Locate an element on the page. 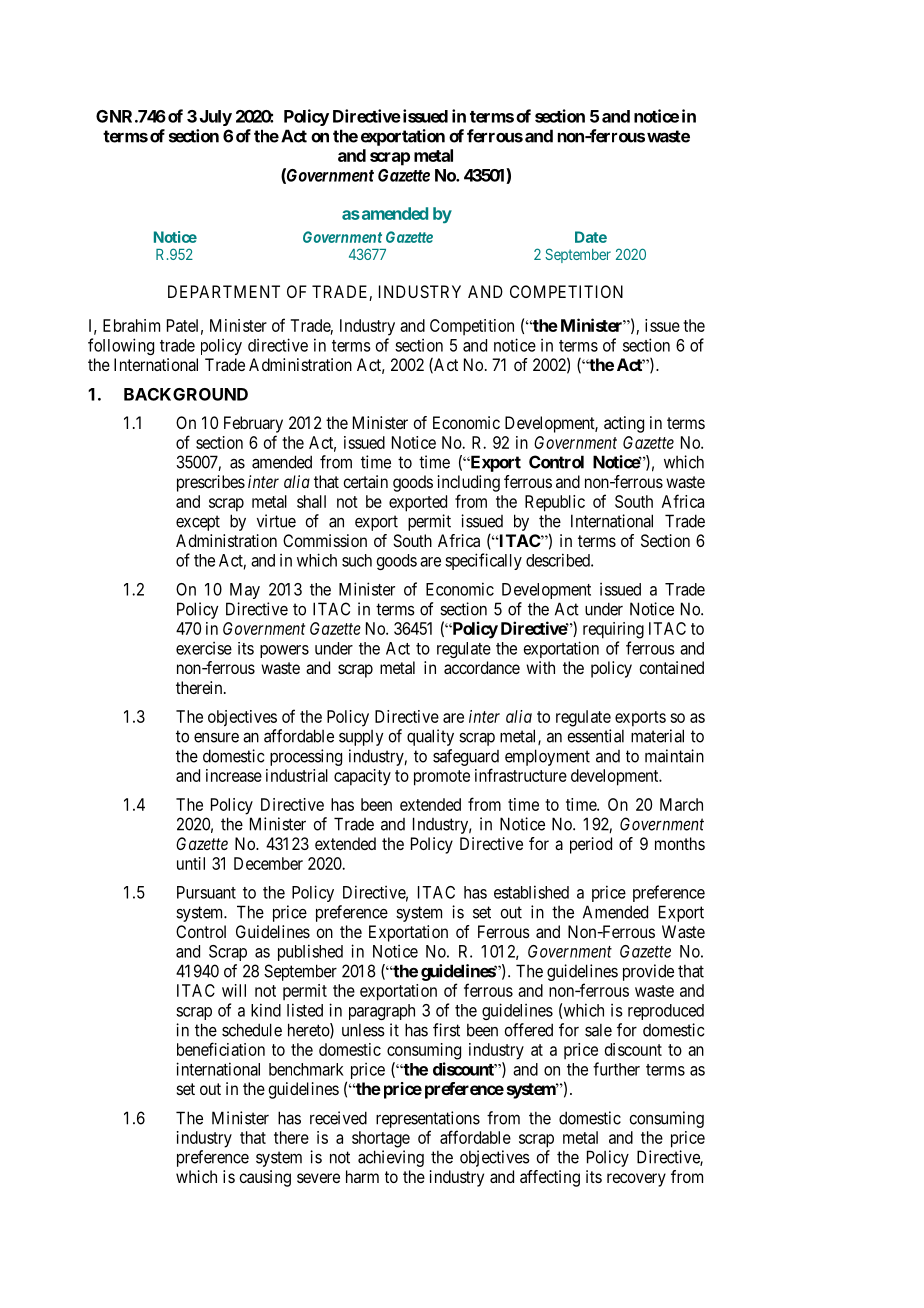  until is located at coordinates (191, 863).
